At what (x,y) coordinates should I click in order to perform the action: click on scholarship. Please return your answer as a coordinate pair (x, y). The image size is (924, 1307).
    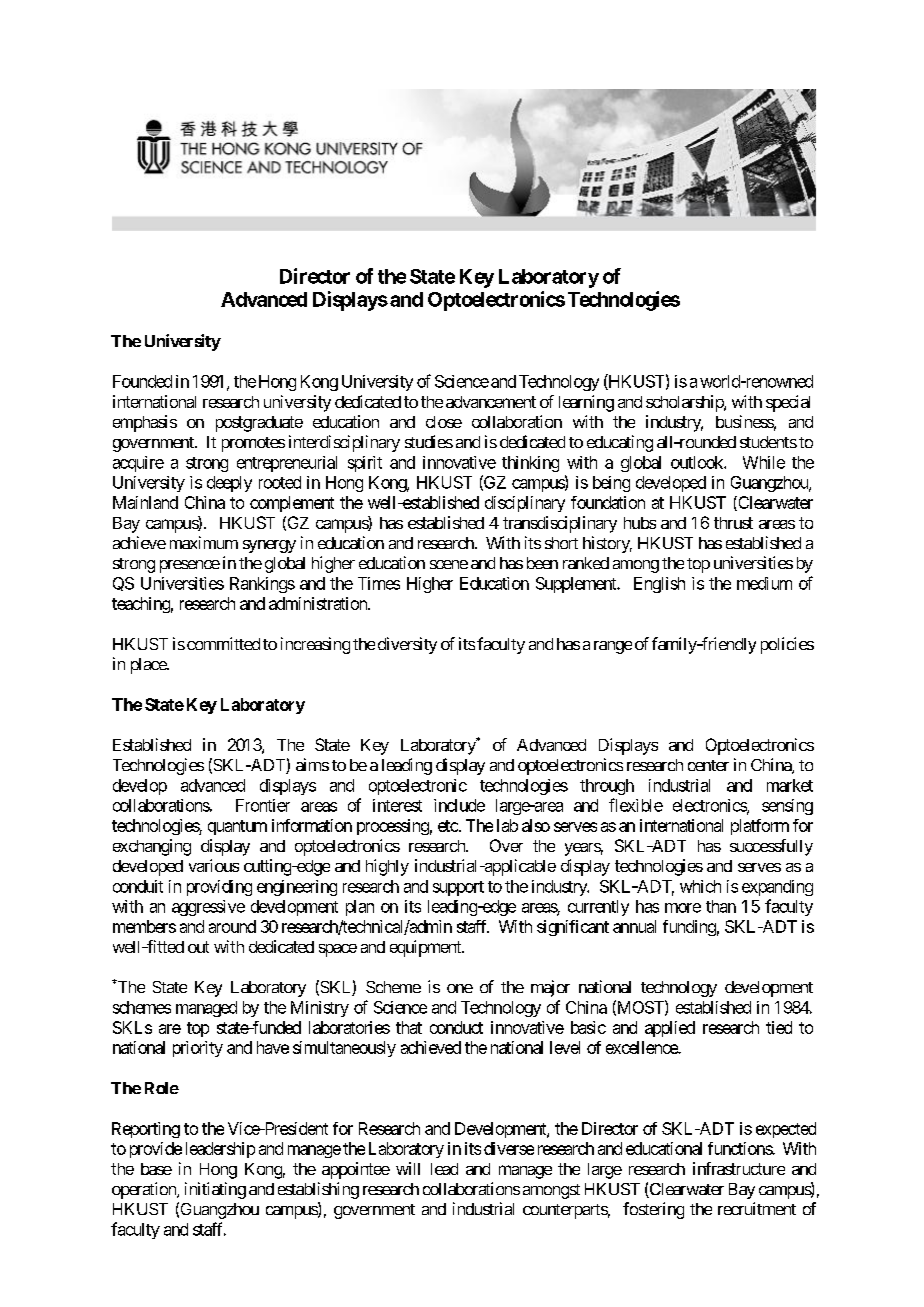
    Looking at the image, I should click on (685, 403).
